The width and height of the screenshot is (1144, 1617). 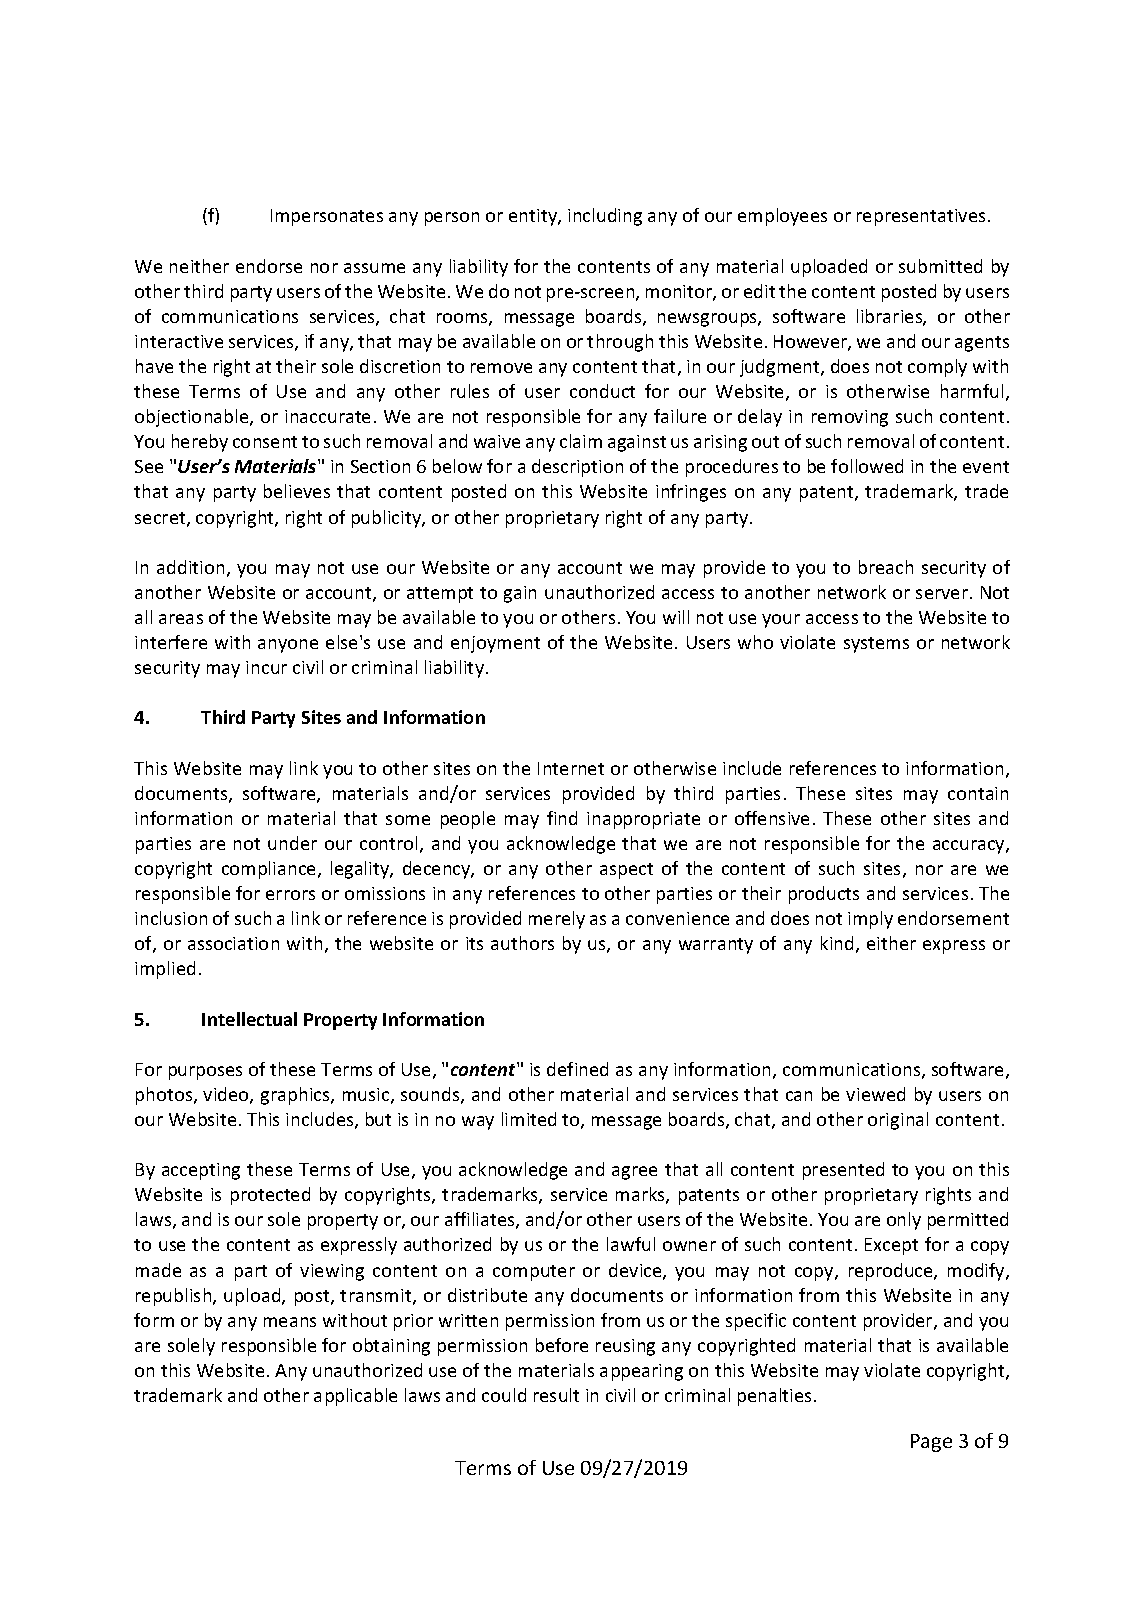 I want to click on result, so click(x=556, y=1395).
